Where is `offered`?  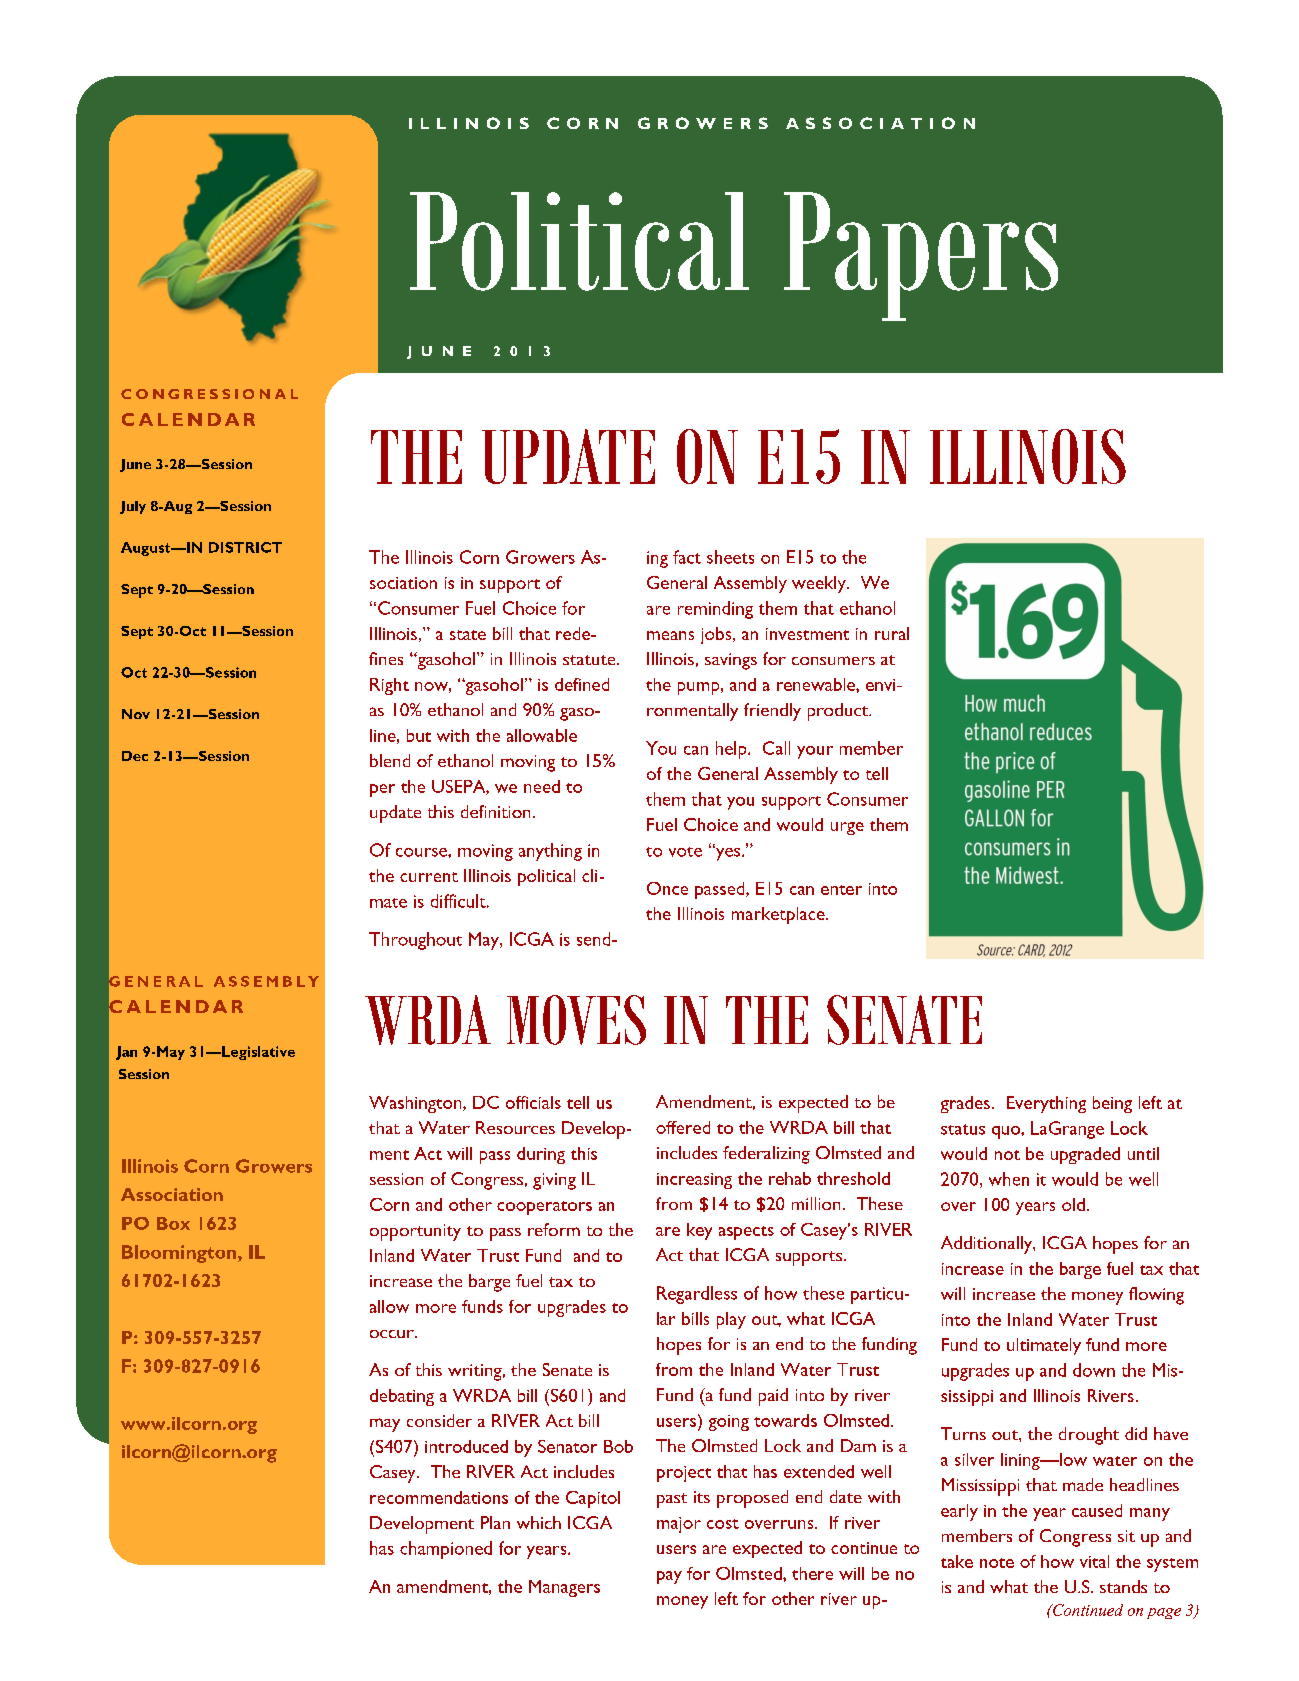
offered is located at coordinates (683, 1127).
